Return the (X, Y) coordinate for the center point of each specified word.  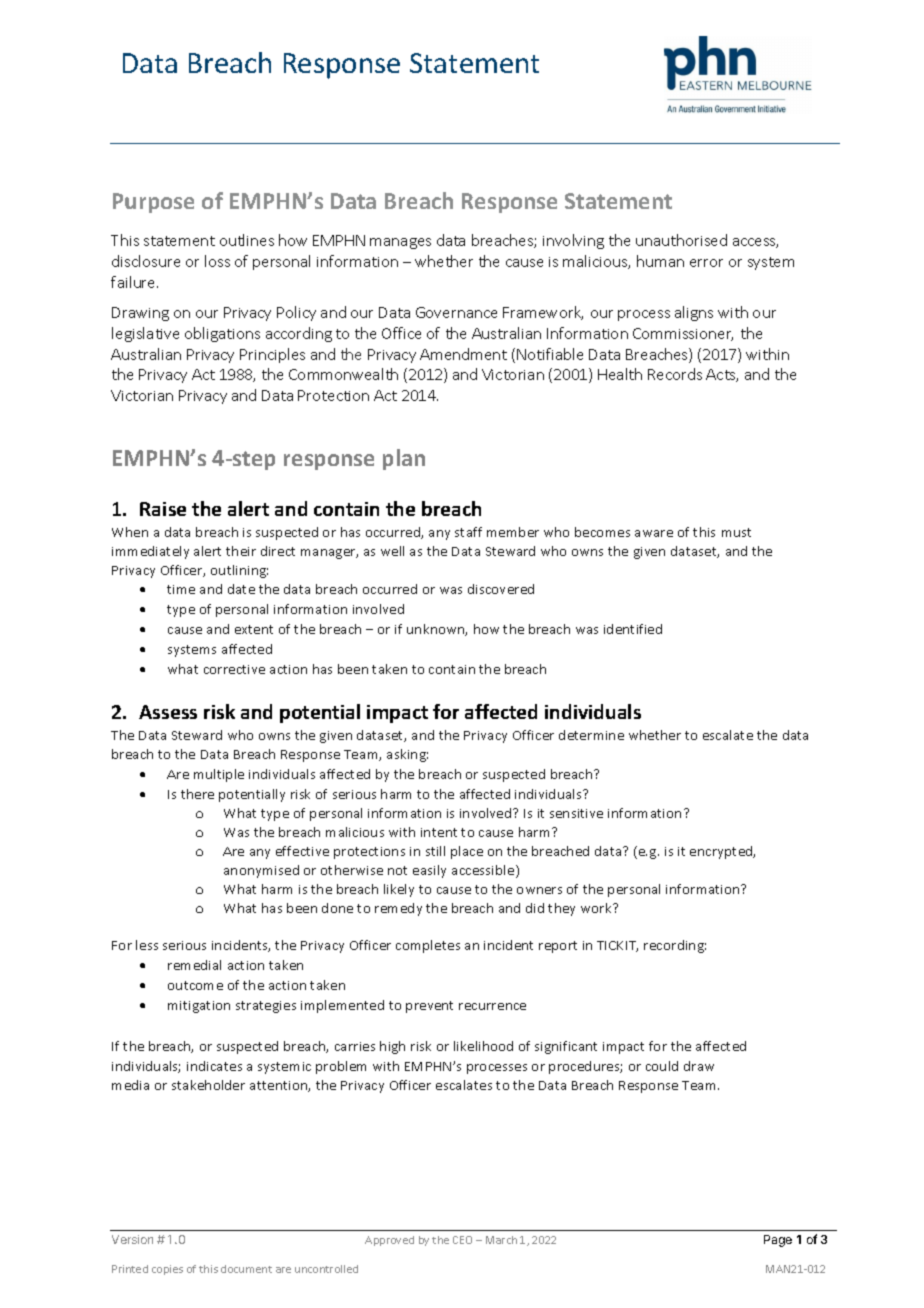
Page (778, 1241)
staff (468, 532)
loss (217, 261)
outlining (239, 571)
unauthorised (681, 240)
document (246, 1269)
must (736, 532)
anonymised (261, 871)
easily (429, 871)
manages (400, 243)
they (561, 909)
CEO (462, 1240)
